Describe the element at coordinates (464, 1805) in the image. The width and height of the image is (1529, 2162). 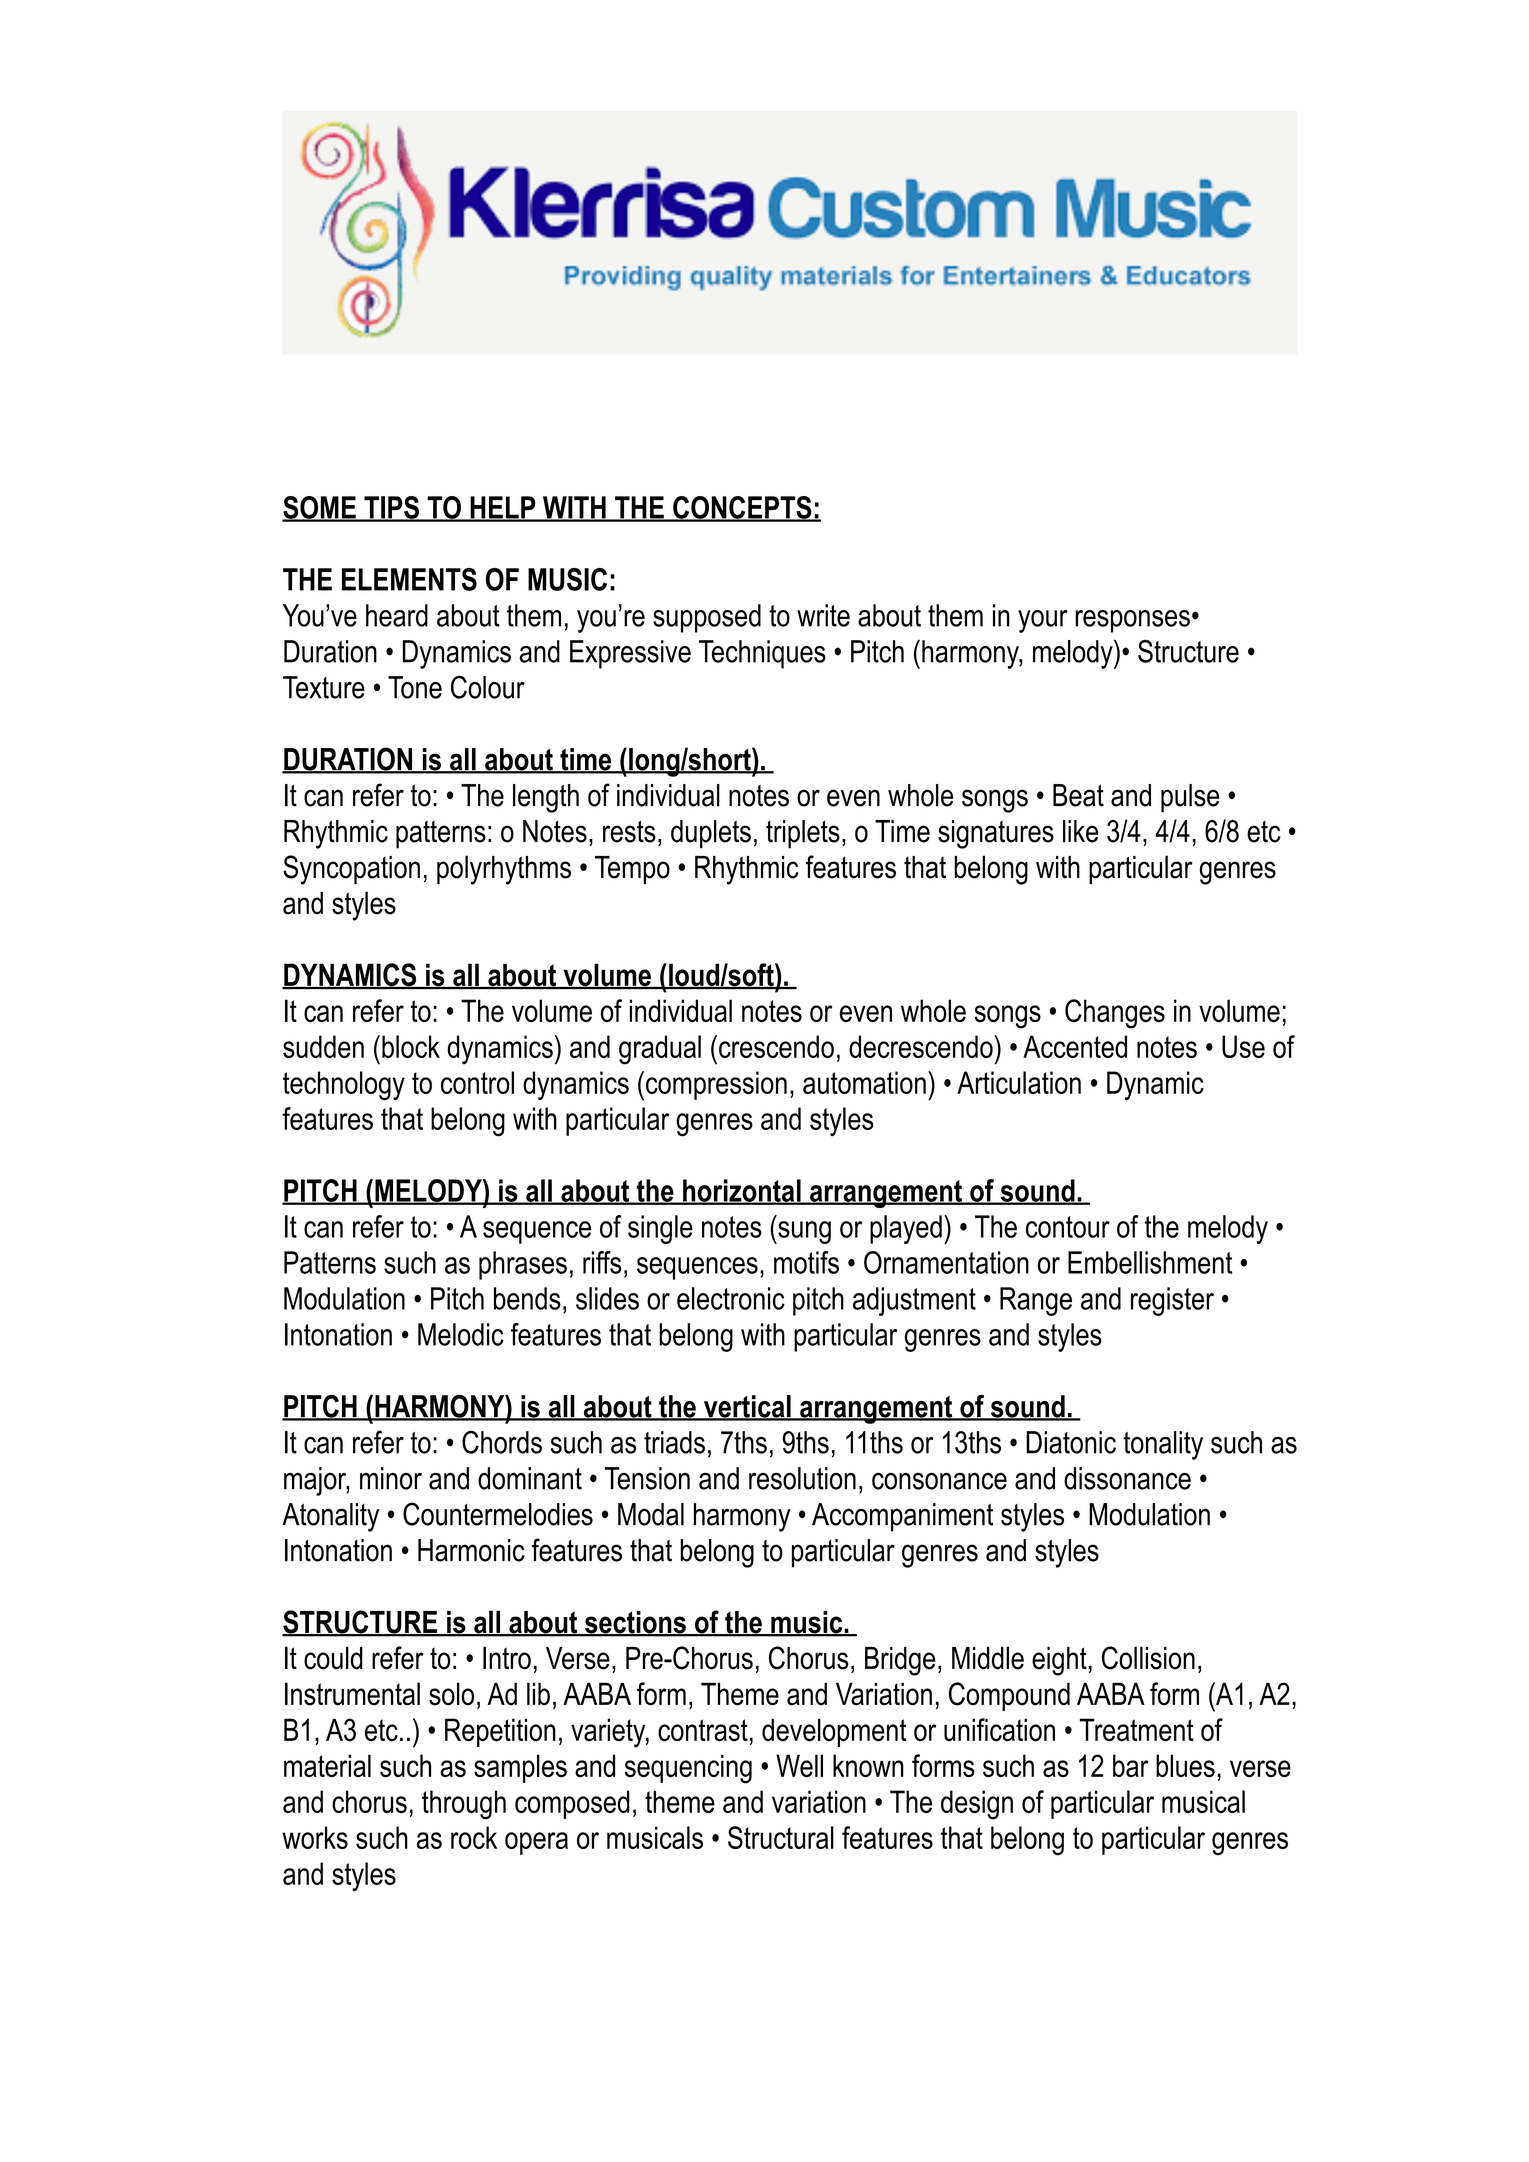
I see `through` at that location.
